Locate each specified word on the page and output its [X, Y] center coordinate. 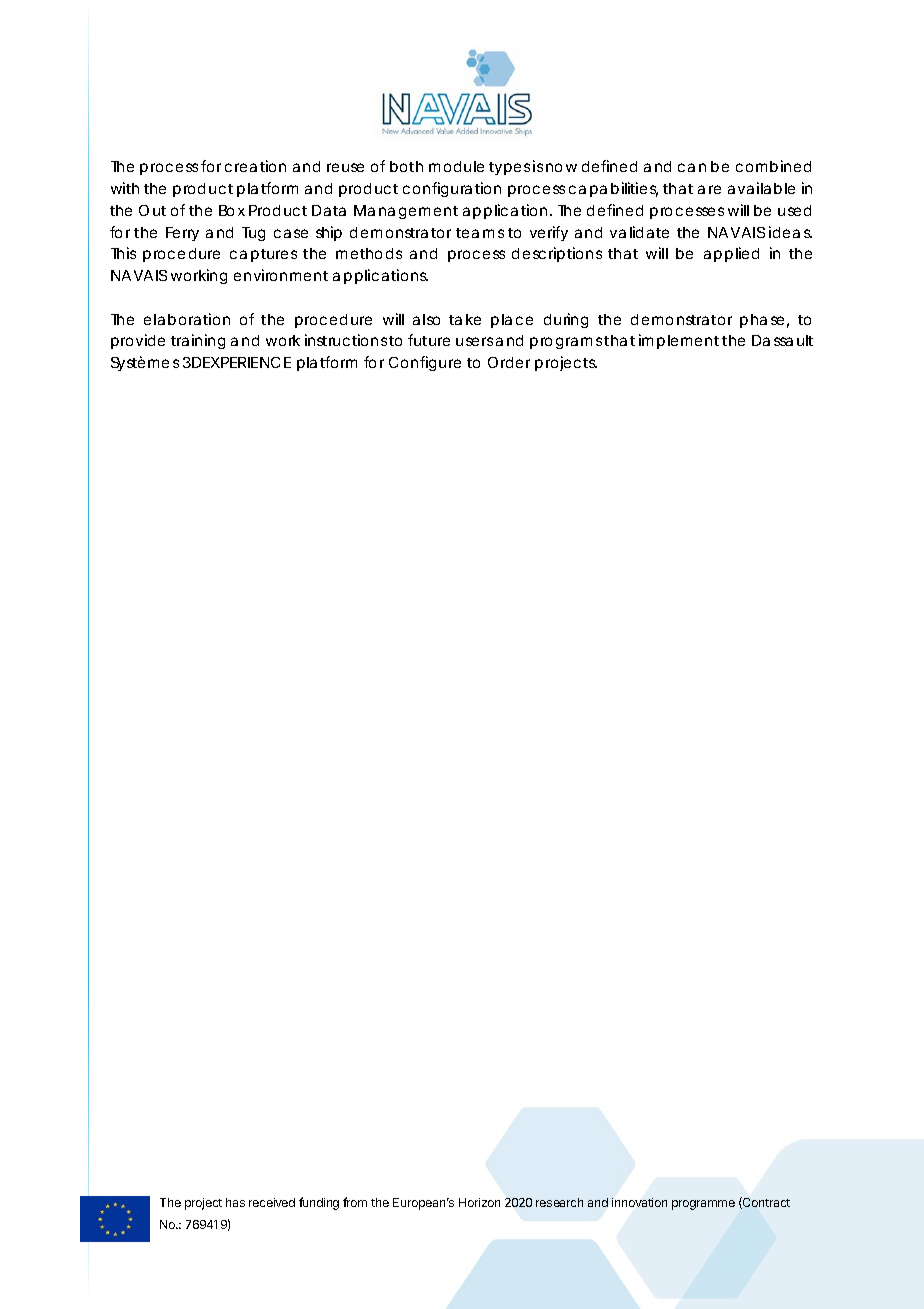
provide [138, 341]
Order [509, 362]
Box [232, 210]
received [272, 1202]
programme [703, 1205]
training [198, 341]
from [355, 1202]
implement [679, 341]
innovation [639, 1202]
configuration [452, 189]
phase [762, 321]
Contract [765, 1203]
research [559, 1202]
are [709, 189]
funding [319, 1203]
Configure [425, 363]
